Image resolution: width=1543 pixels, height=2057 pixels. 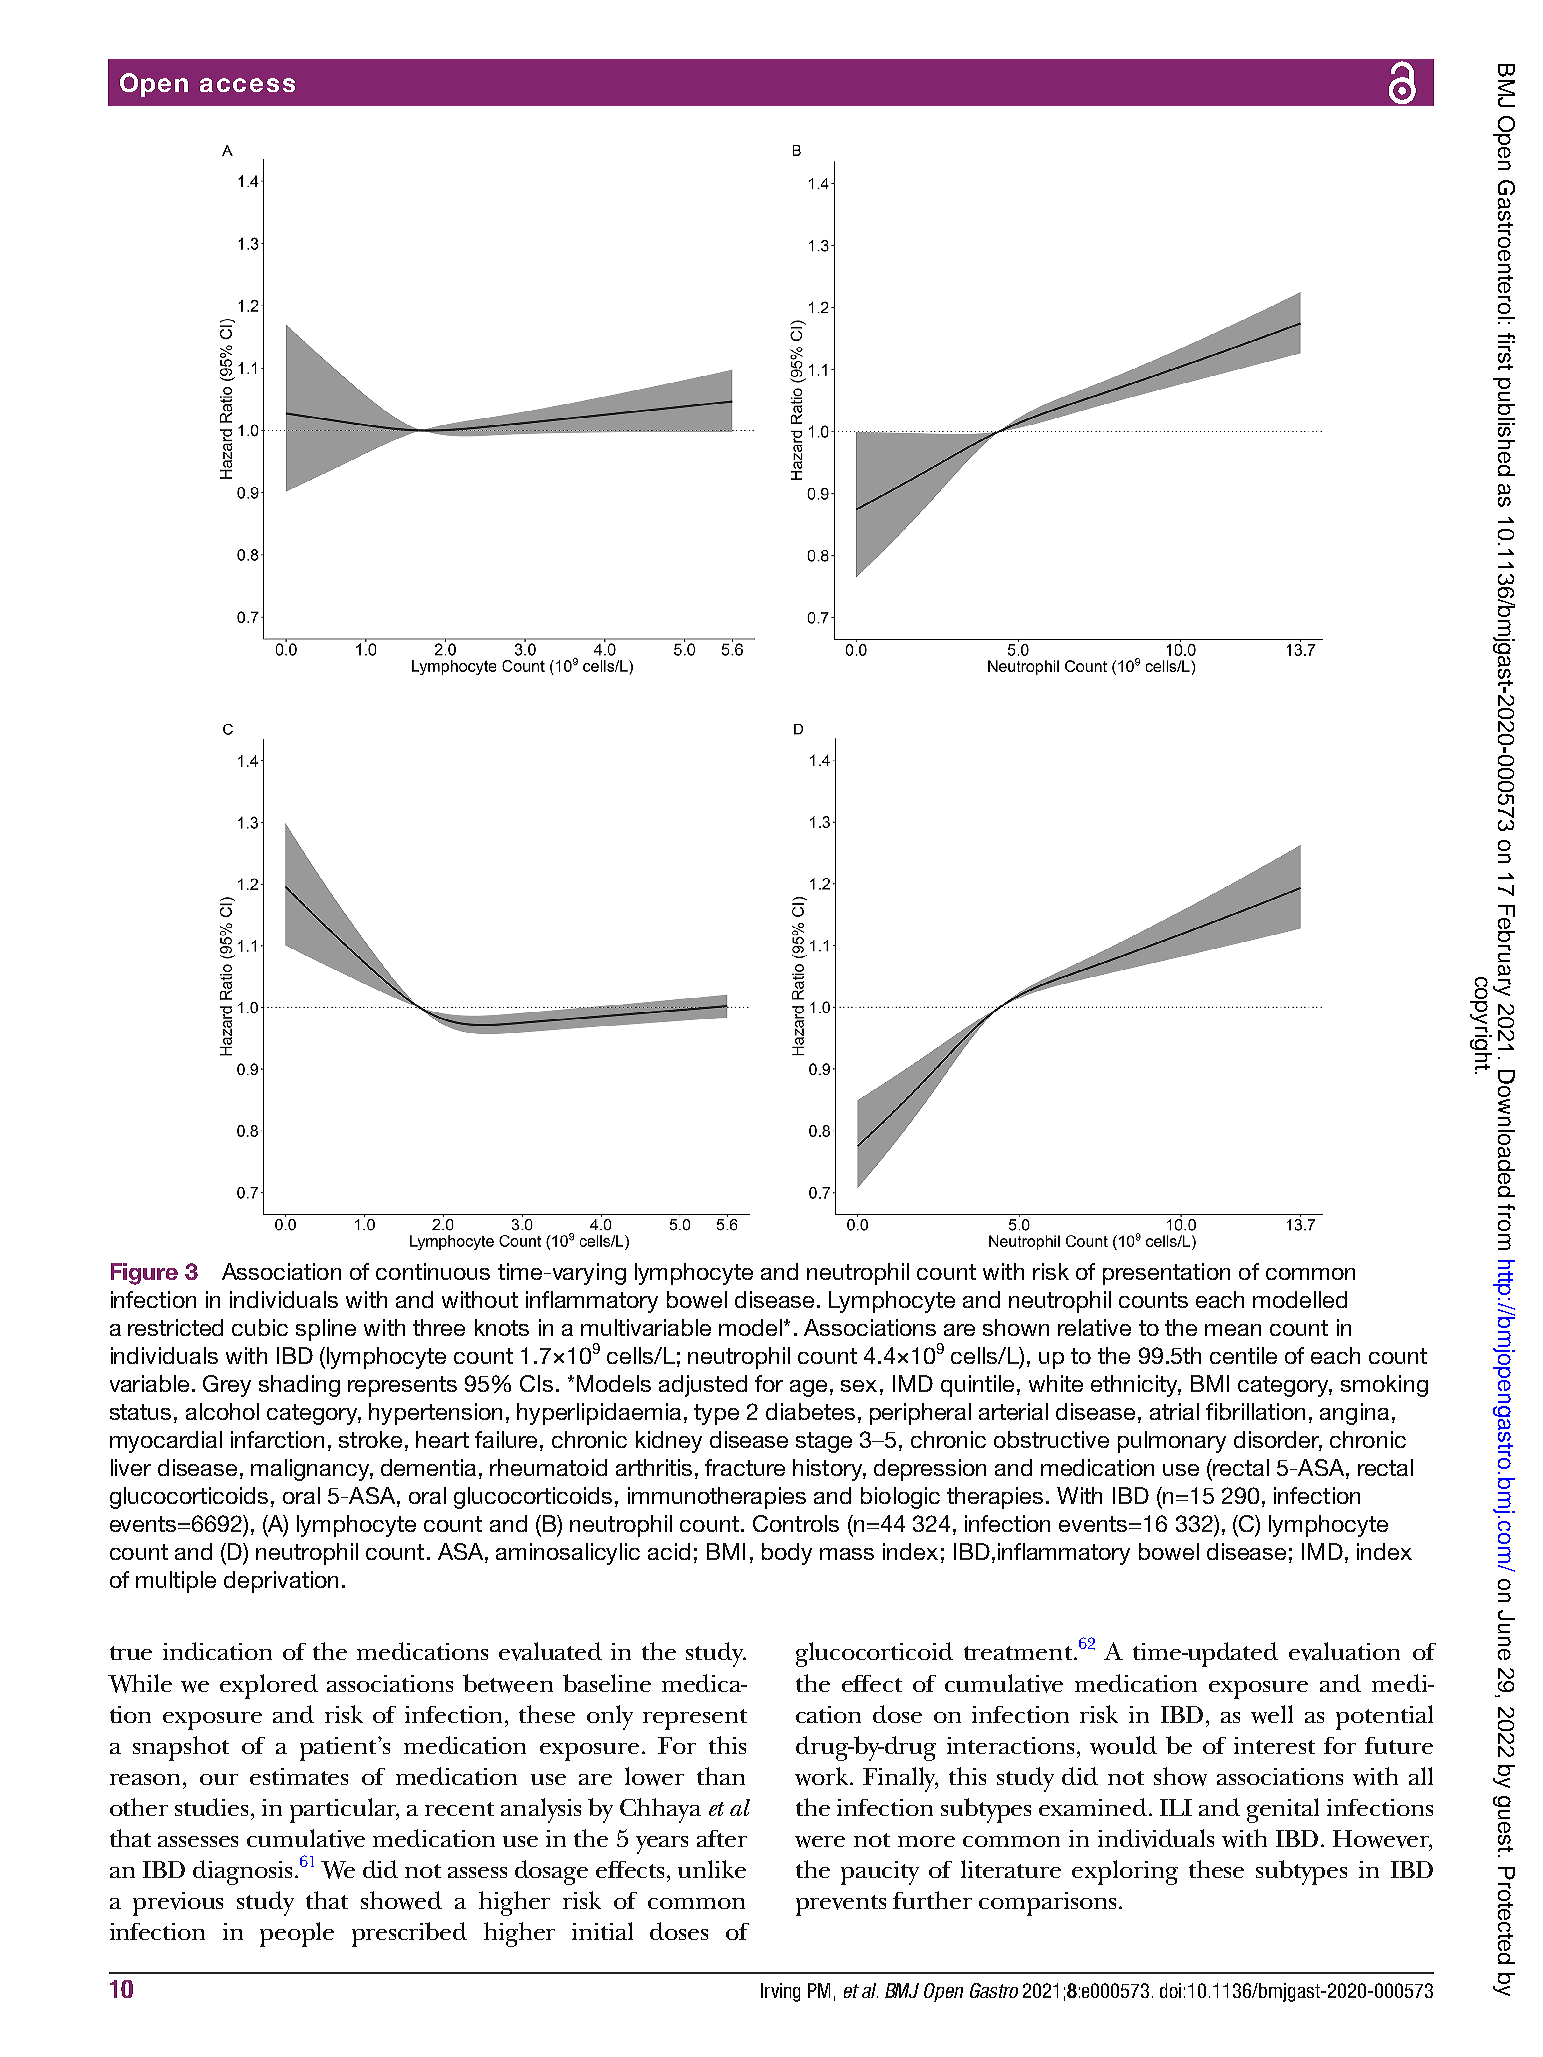 I want to click on mean, so click(x=1233, y=1330).
